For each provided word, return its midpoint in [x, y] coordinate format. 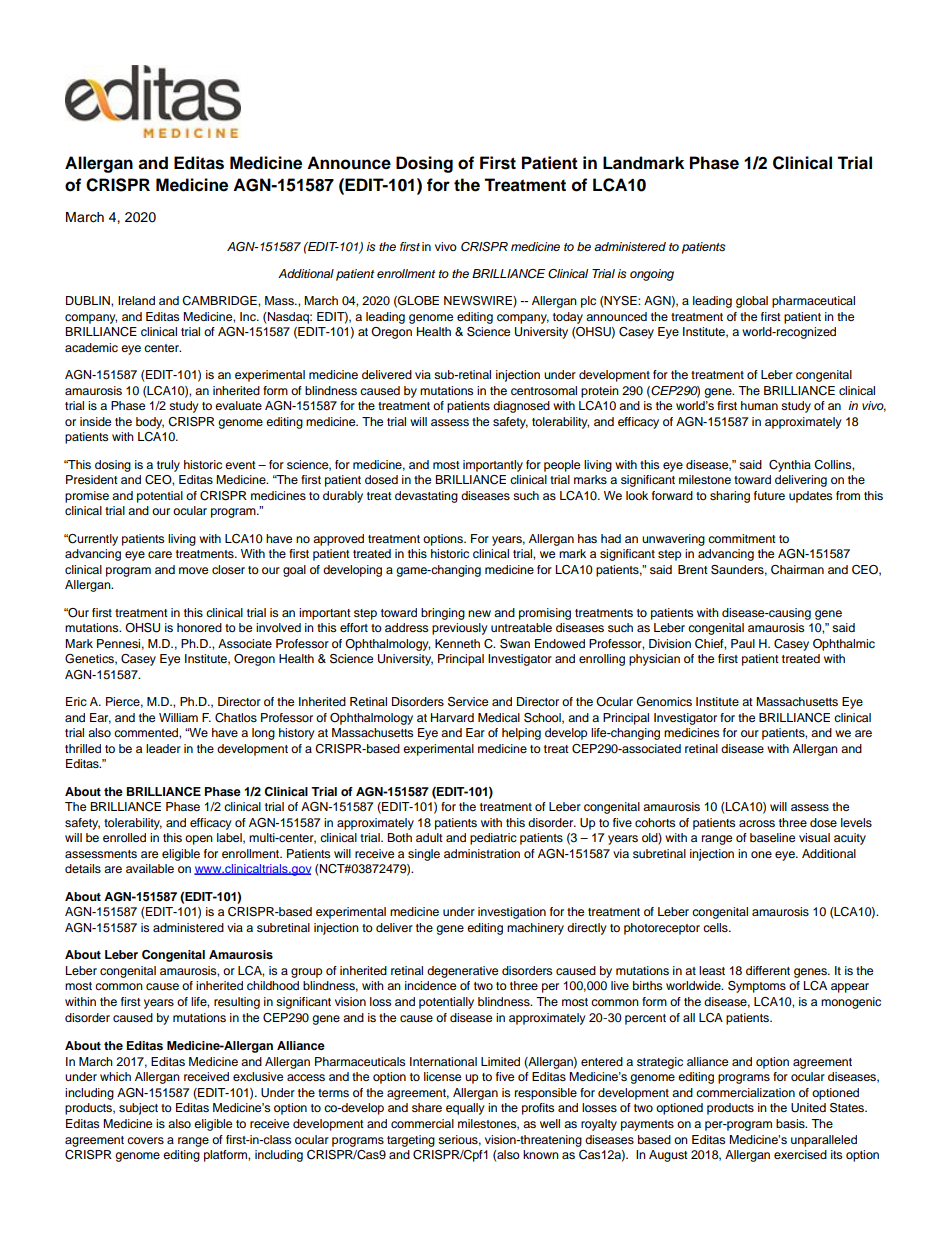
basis [791, 1123]
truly [168, 466]
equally [465, 1109]
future [769, 495]
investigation [512, 913]
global [752, 302]
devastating [426, 497]
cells [716, 927]
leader [163, 748]
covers [145, 1140]
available [150, 868]
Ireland [136, 300]
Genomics [664, 702]
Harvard [452, 717]
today [568, 318]
